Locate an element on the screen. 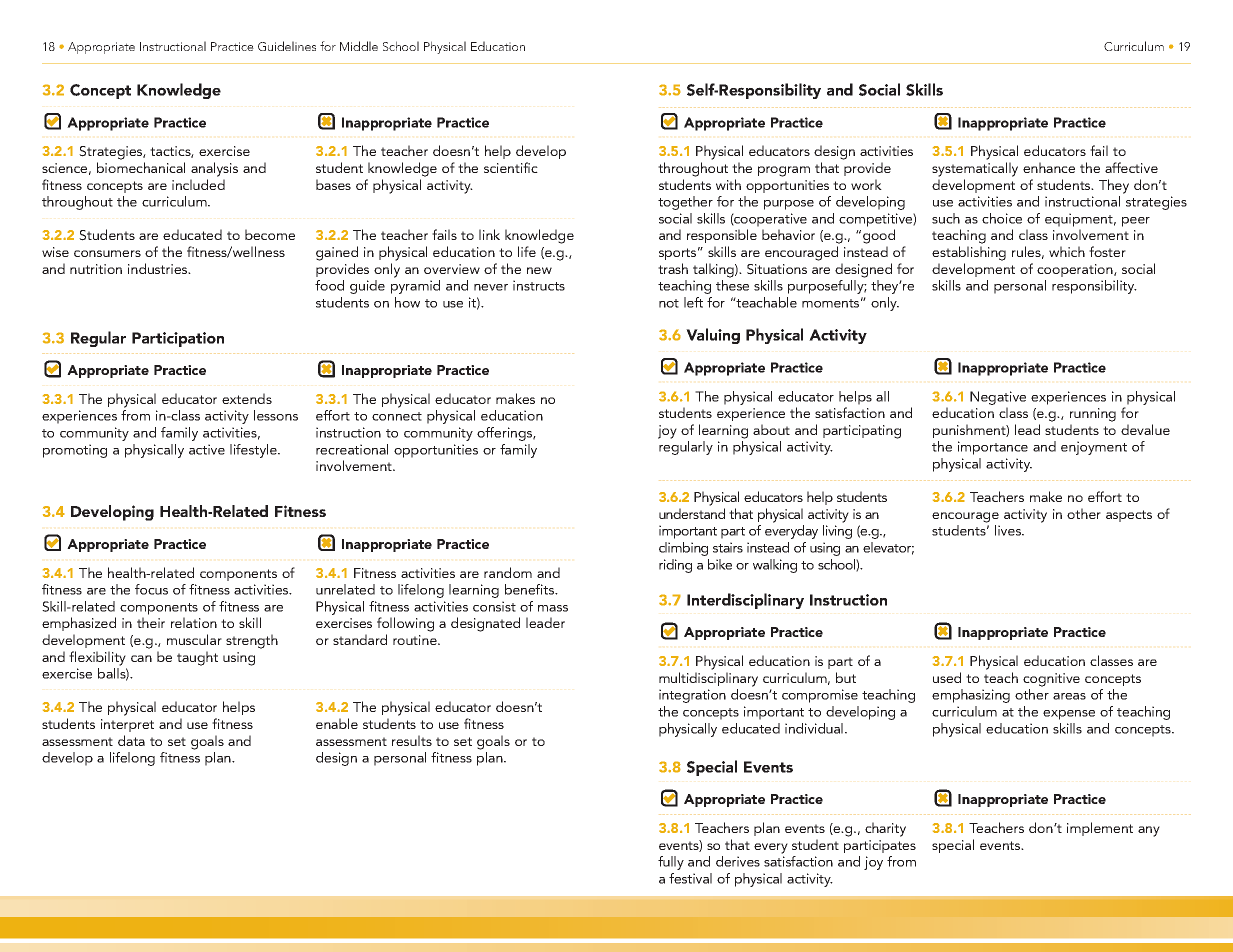 This screenshot has height=952, width=1233. festival is located at coordinates (690, 878).
